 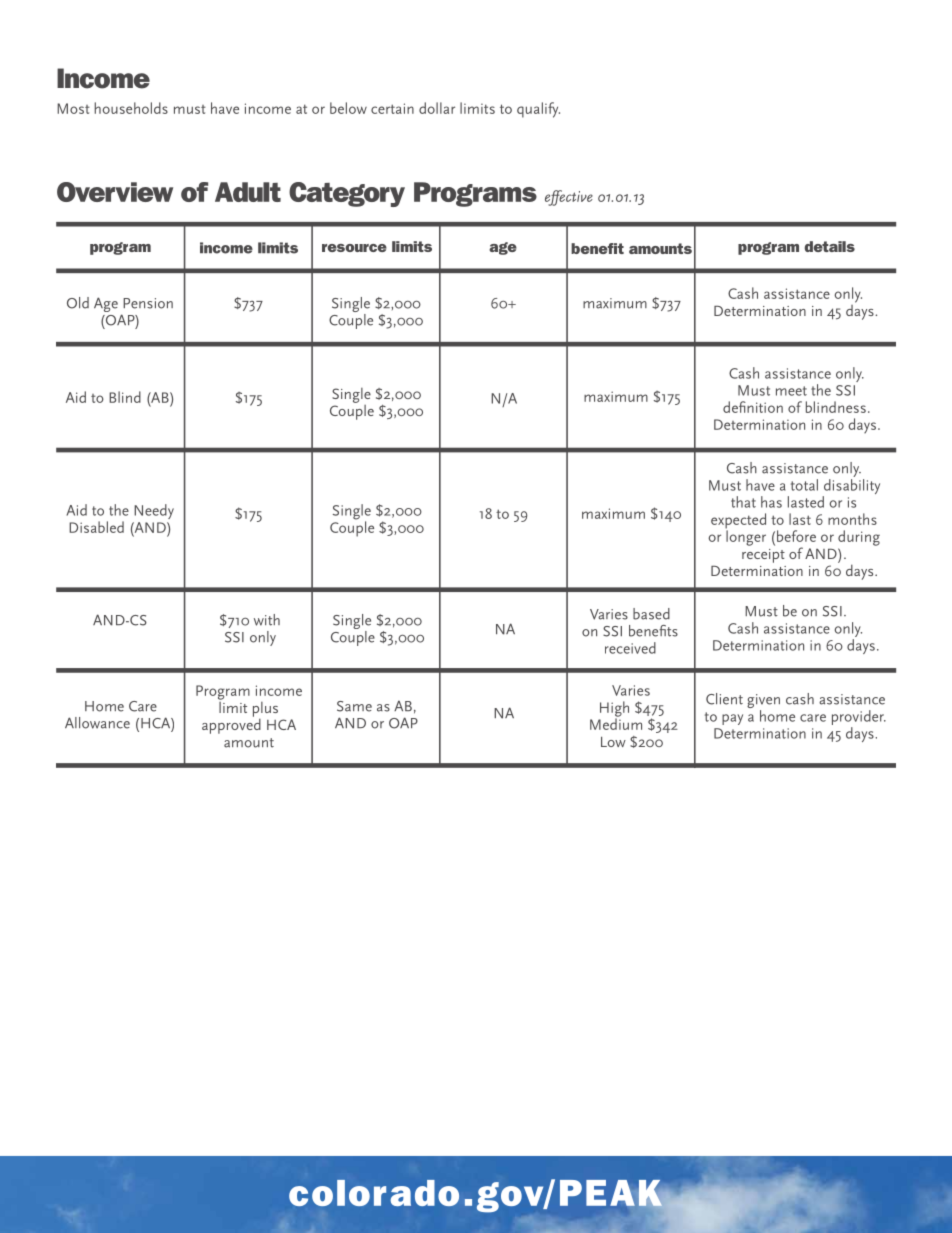 I want to click on qualify, so click(x=538, y=110).
